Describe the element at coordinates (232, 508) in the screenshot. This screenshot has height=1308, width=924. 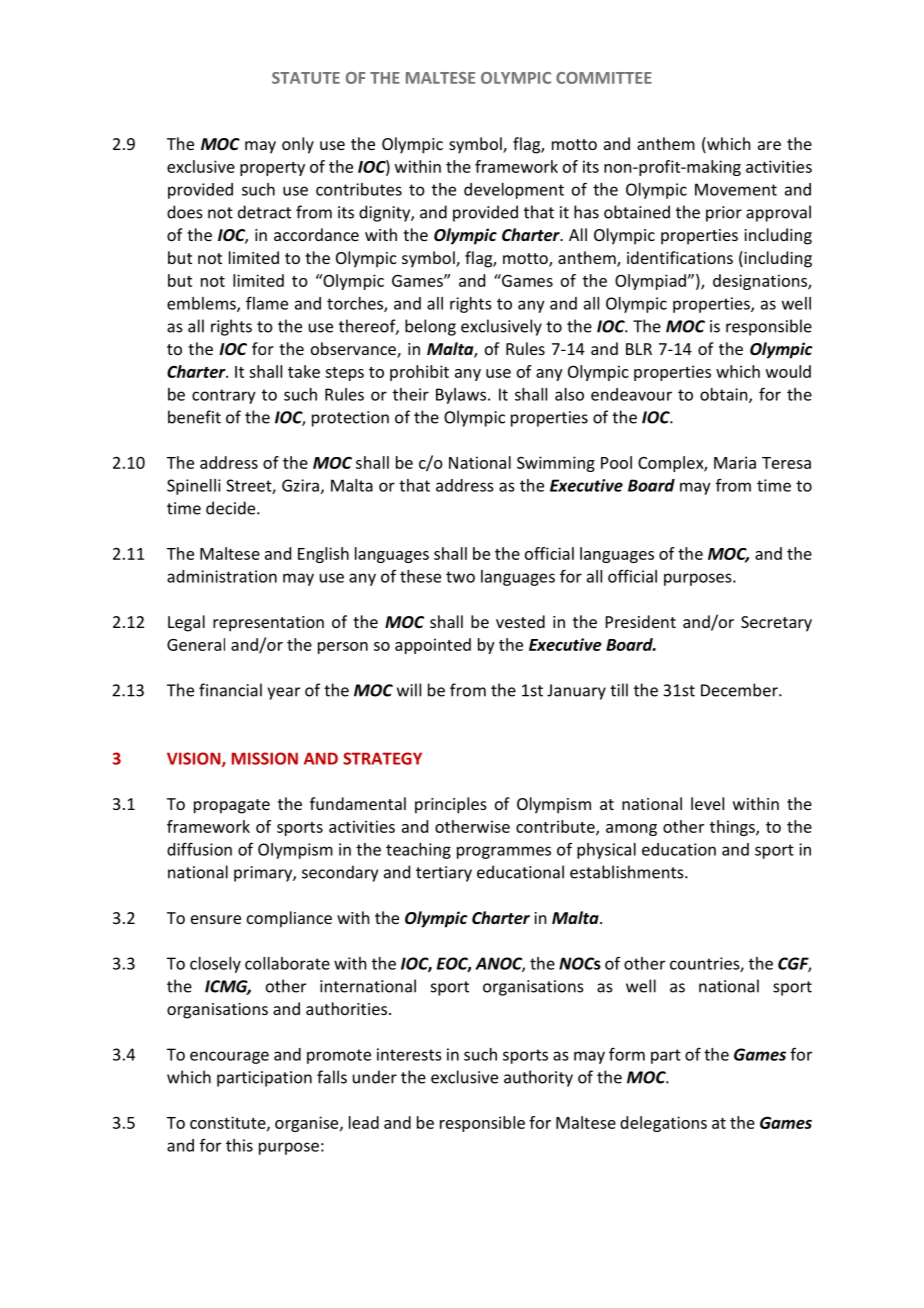
I see `decide` at that location.
